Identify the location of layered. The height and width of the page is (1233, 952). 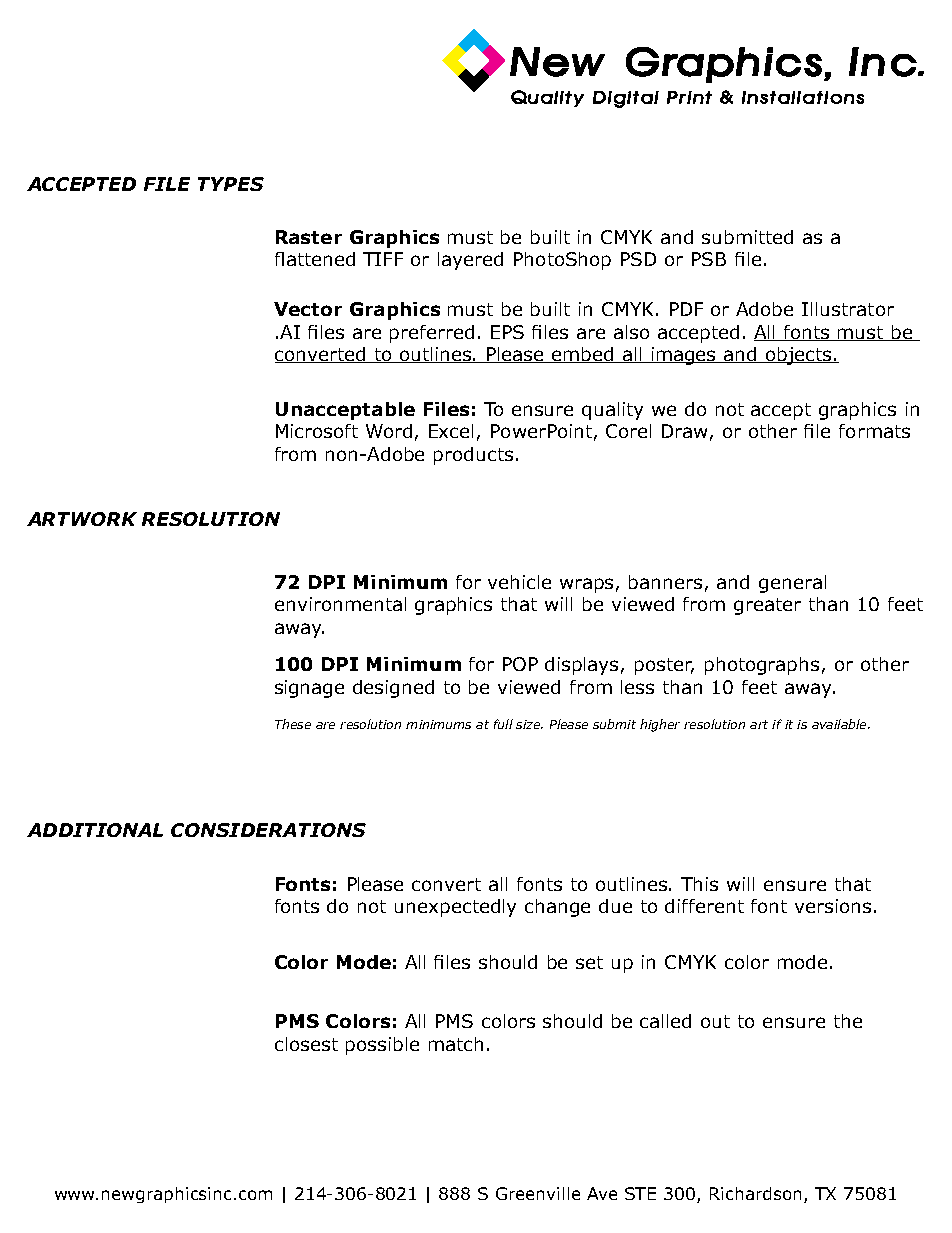
(470, 261).
